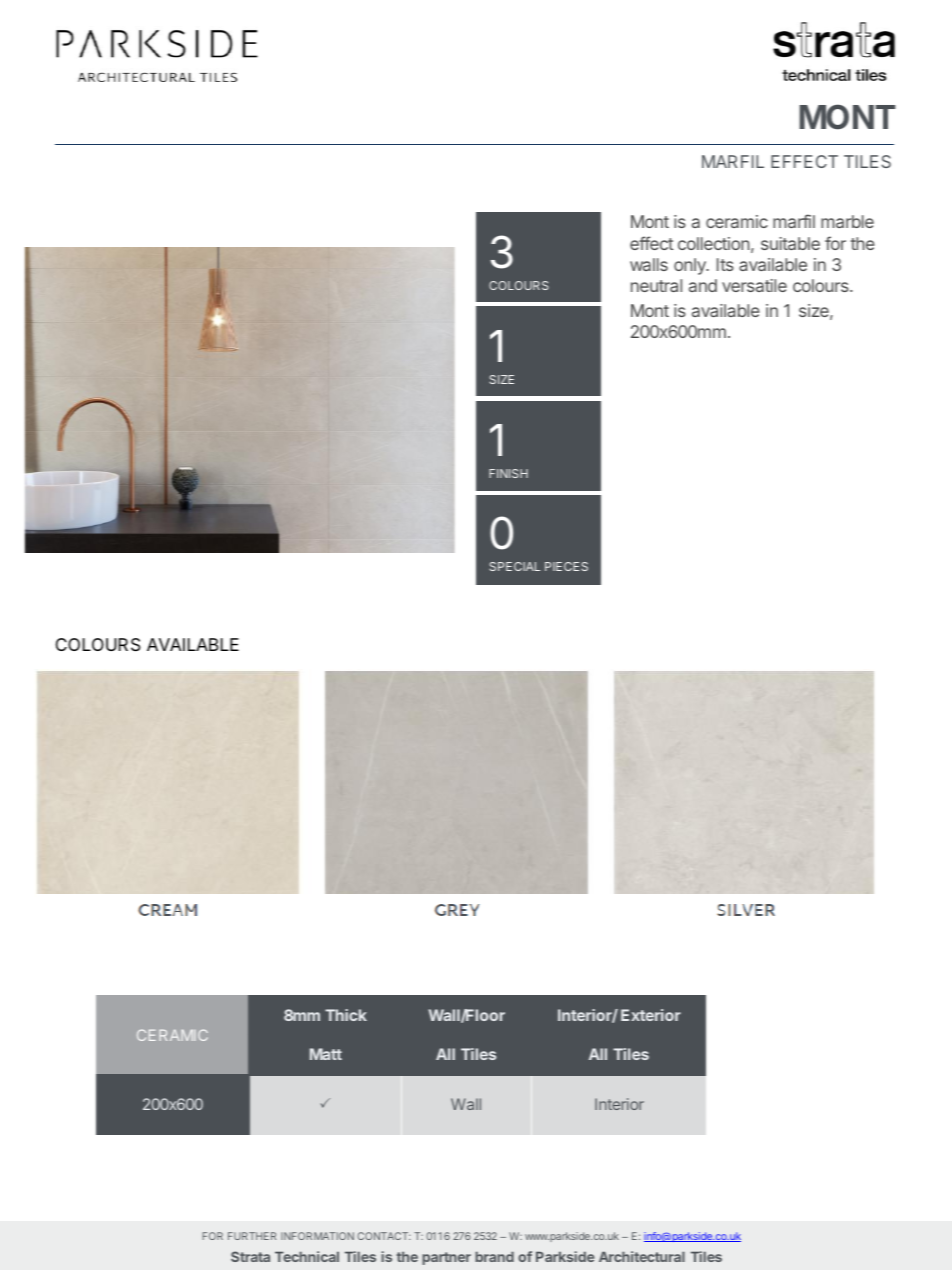 Image resolution: width=952 pixels, height=1270 pixels. Describe the element at coordinates (514, 566) in the page. I see `SPECIAL` at that location.
